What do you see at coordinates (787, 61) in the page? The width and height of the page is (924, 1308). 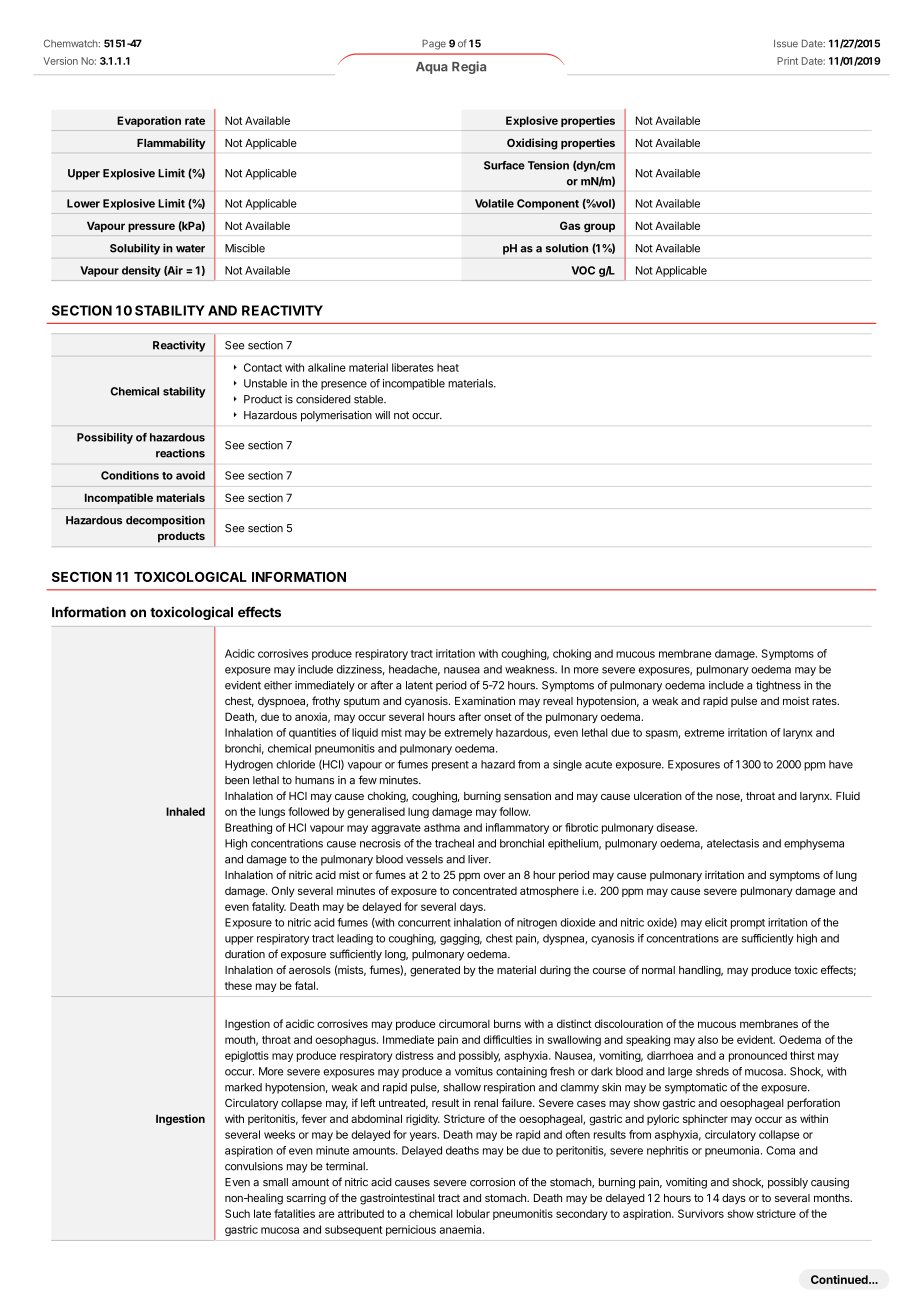 I see `Print` at bounding box center [787, 61].
